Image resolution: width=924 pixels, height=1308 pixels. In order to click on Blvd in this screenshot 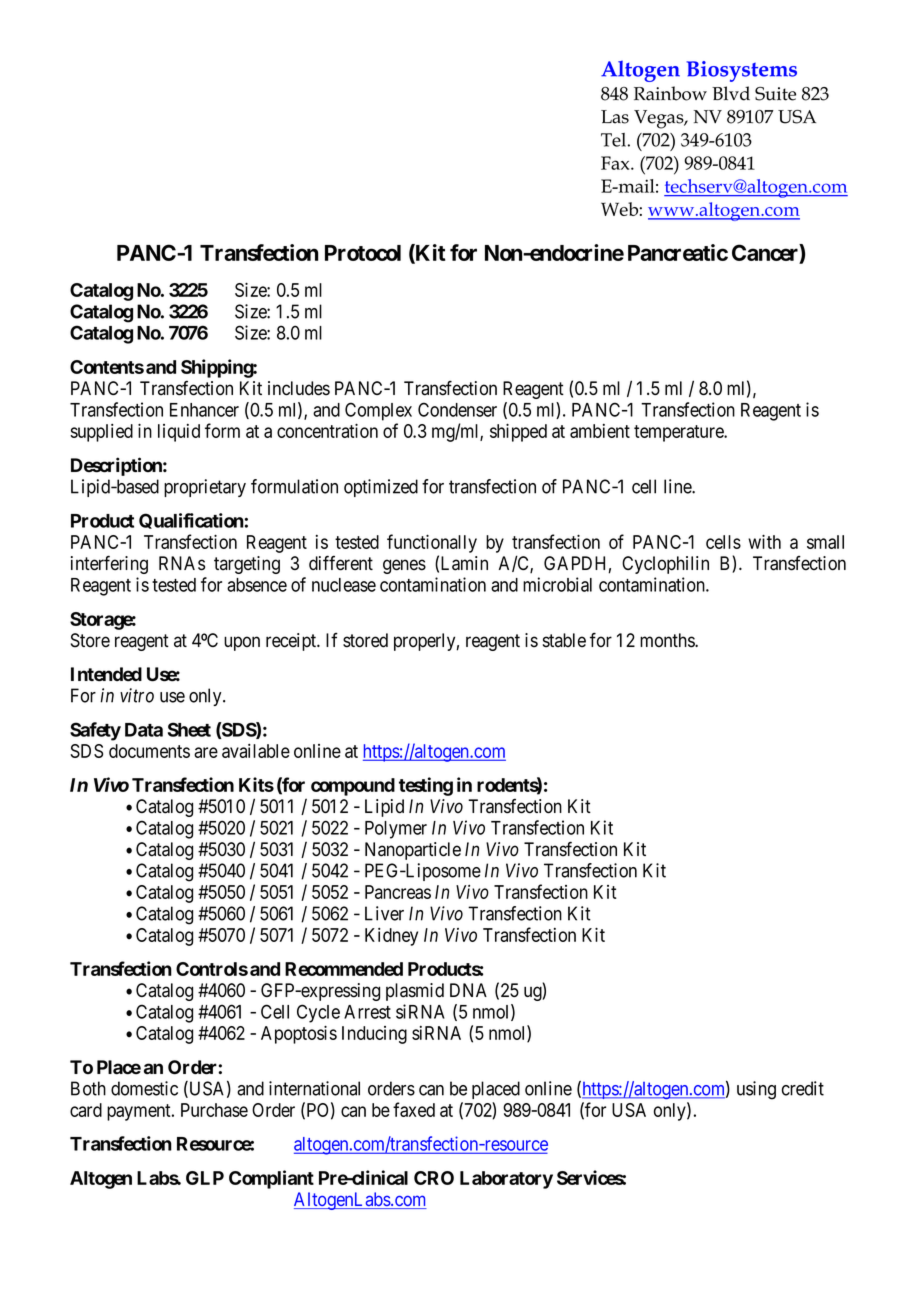, I will do `click(731, 93)`.
